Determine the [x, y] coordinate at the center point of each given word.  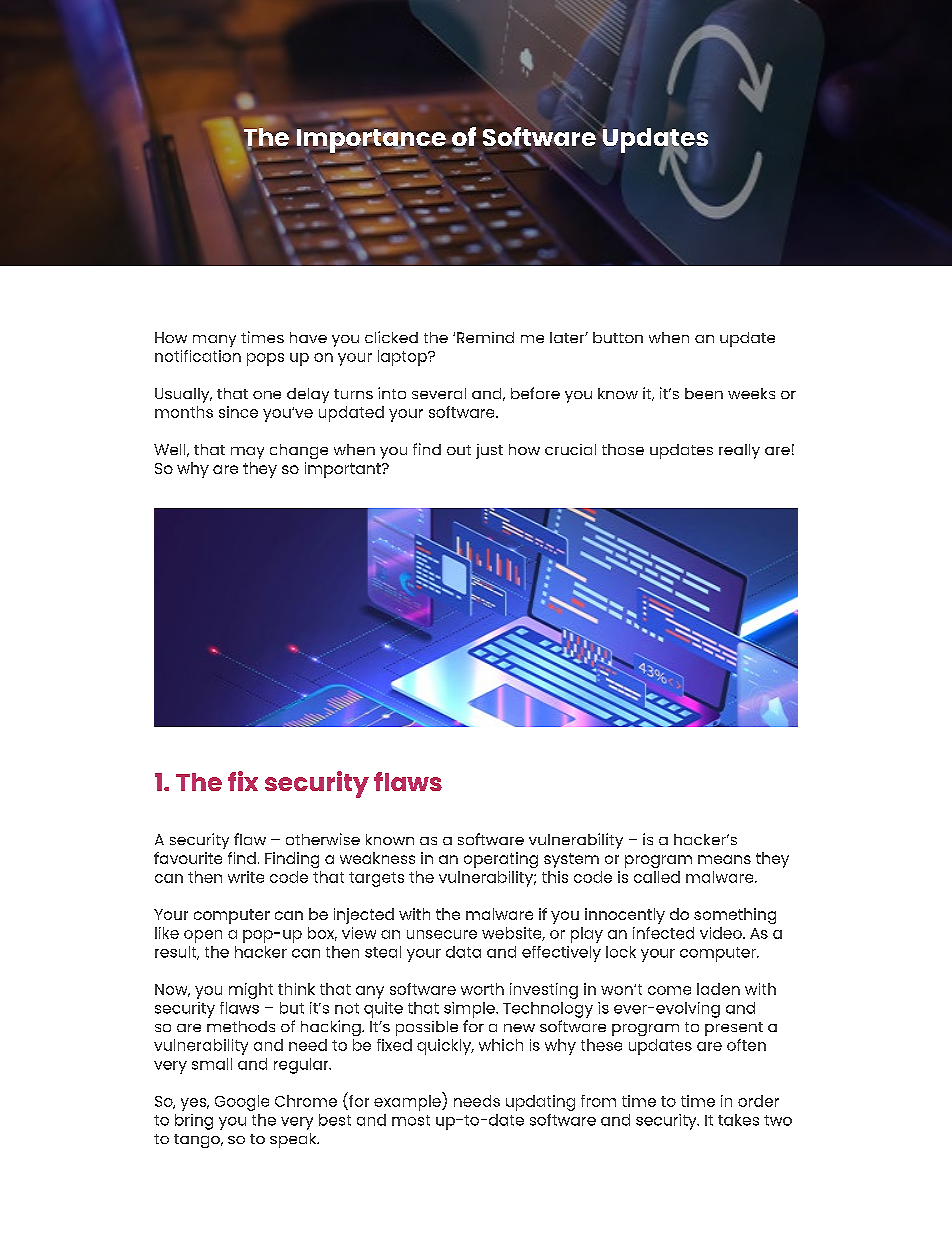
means [724, 859]
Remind [485, 337]
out [459, 450]
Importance [371, 142]
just [489, 451]
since [238, 412]
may [247, 453]
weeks [751, 393]
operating [501, 860]
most [411, 1120]
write [246, 877]
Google [242, 1103]
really [739, 451]
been [704, 393]
